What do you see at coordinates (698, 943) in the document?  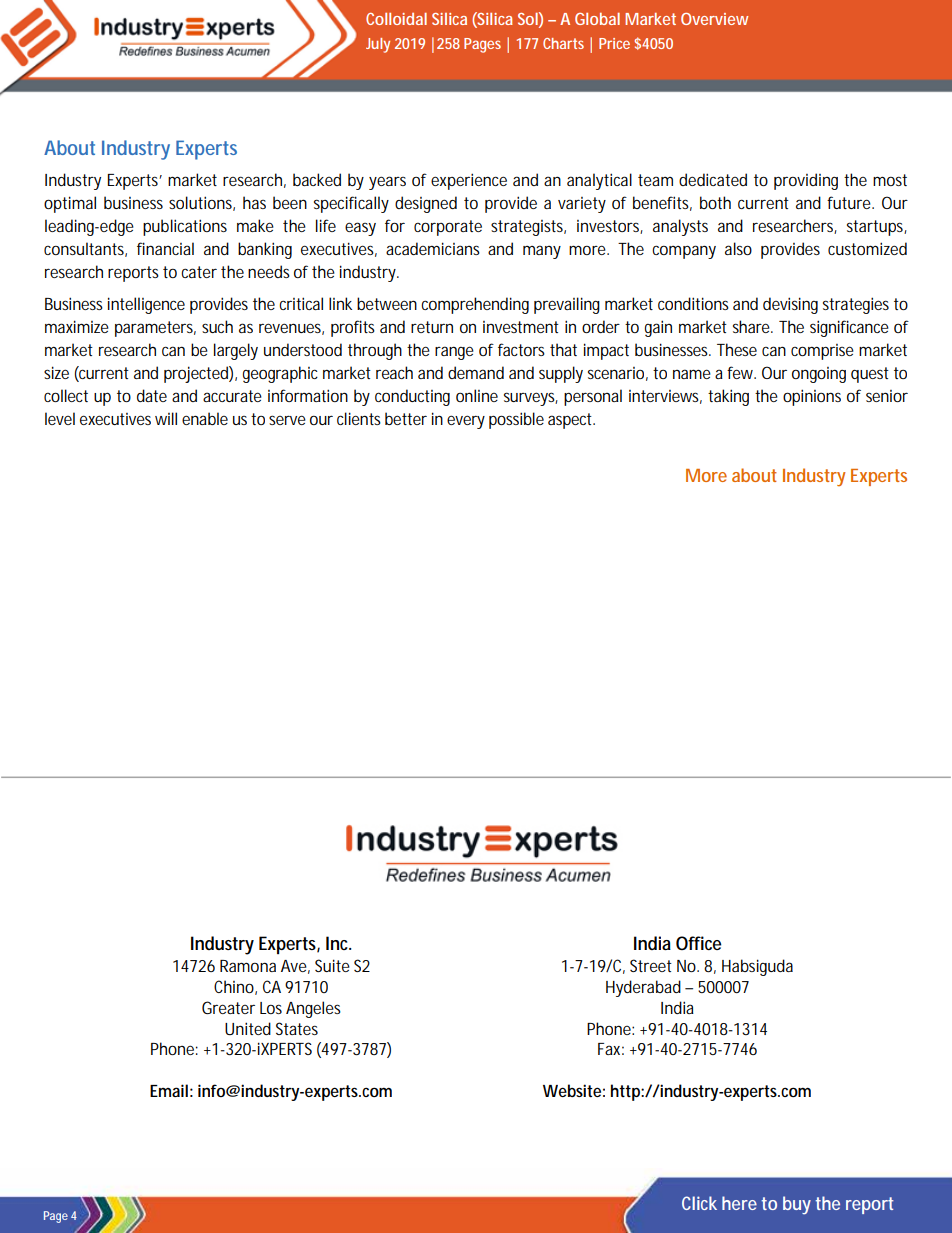 I see `Office` at bounding box center [698, 943].
